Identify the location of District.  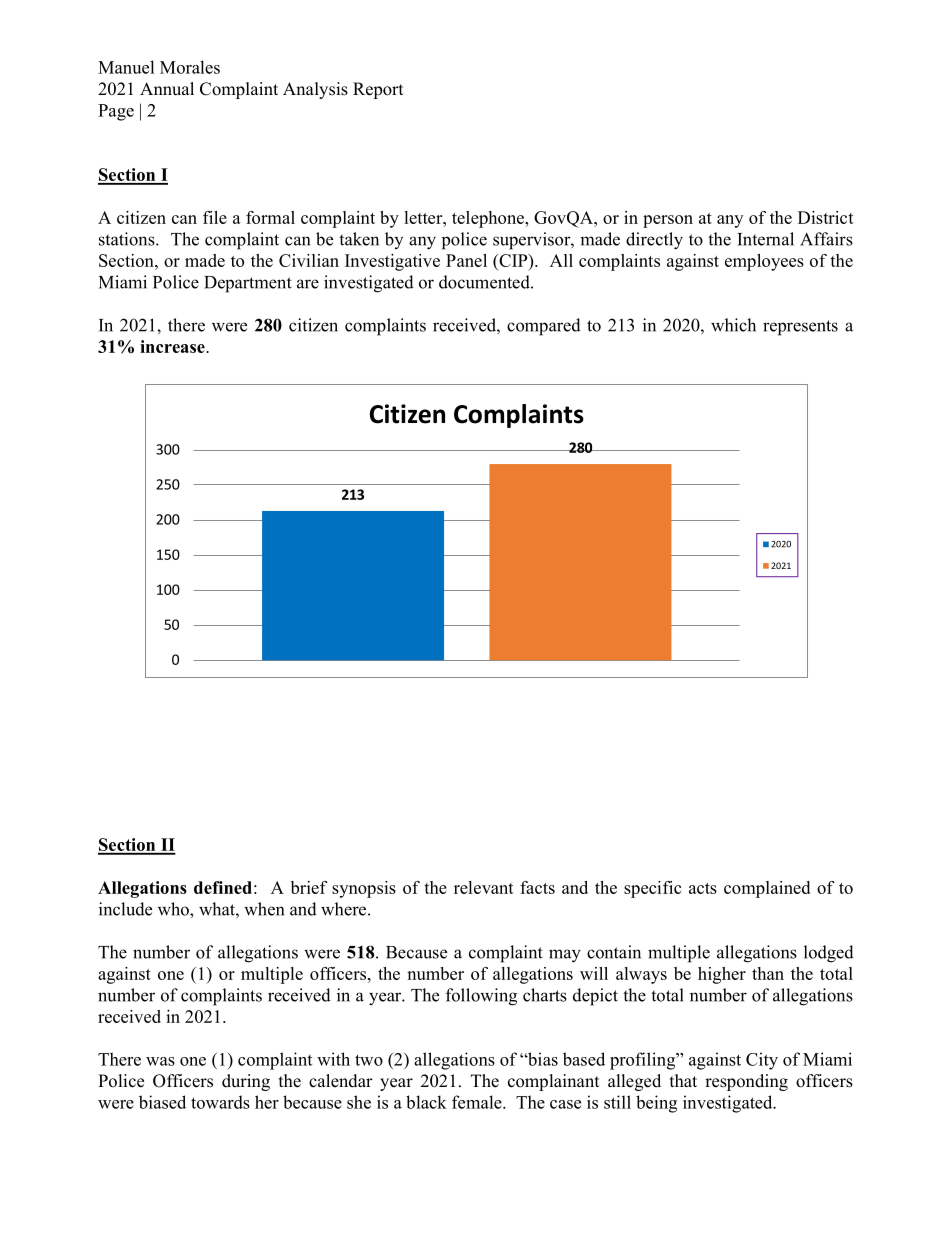
(826, 217).
